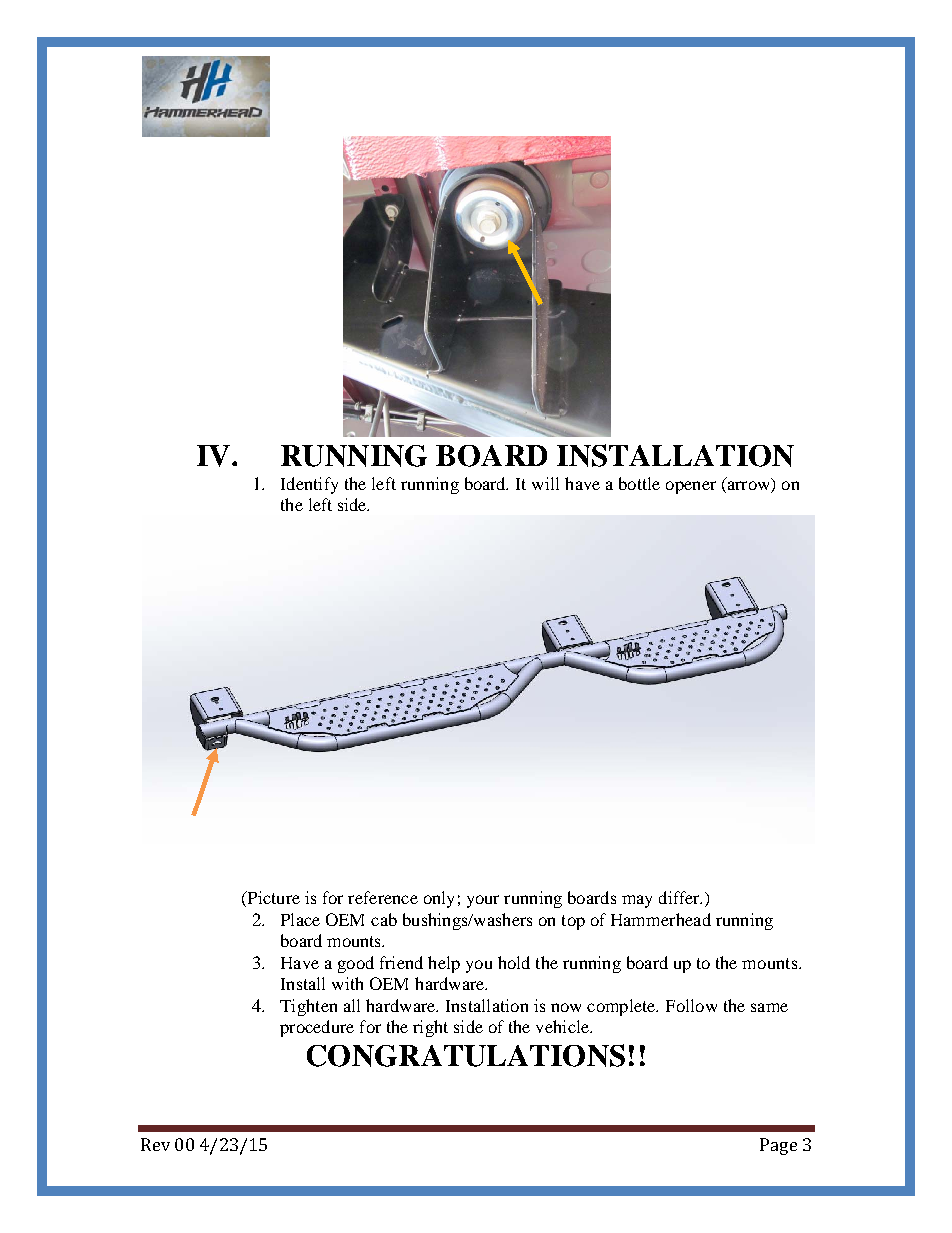 The width and height of the image is (952, 1233). I want to click on opener, so click(691, 487).
